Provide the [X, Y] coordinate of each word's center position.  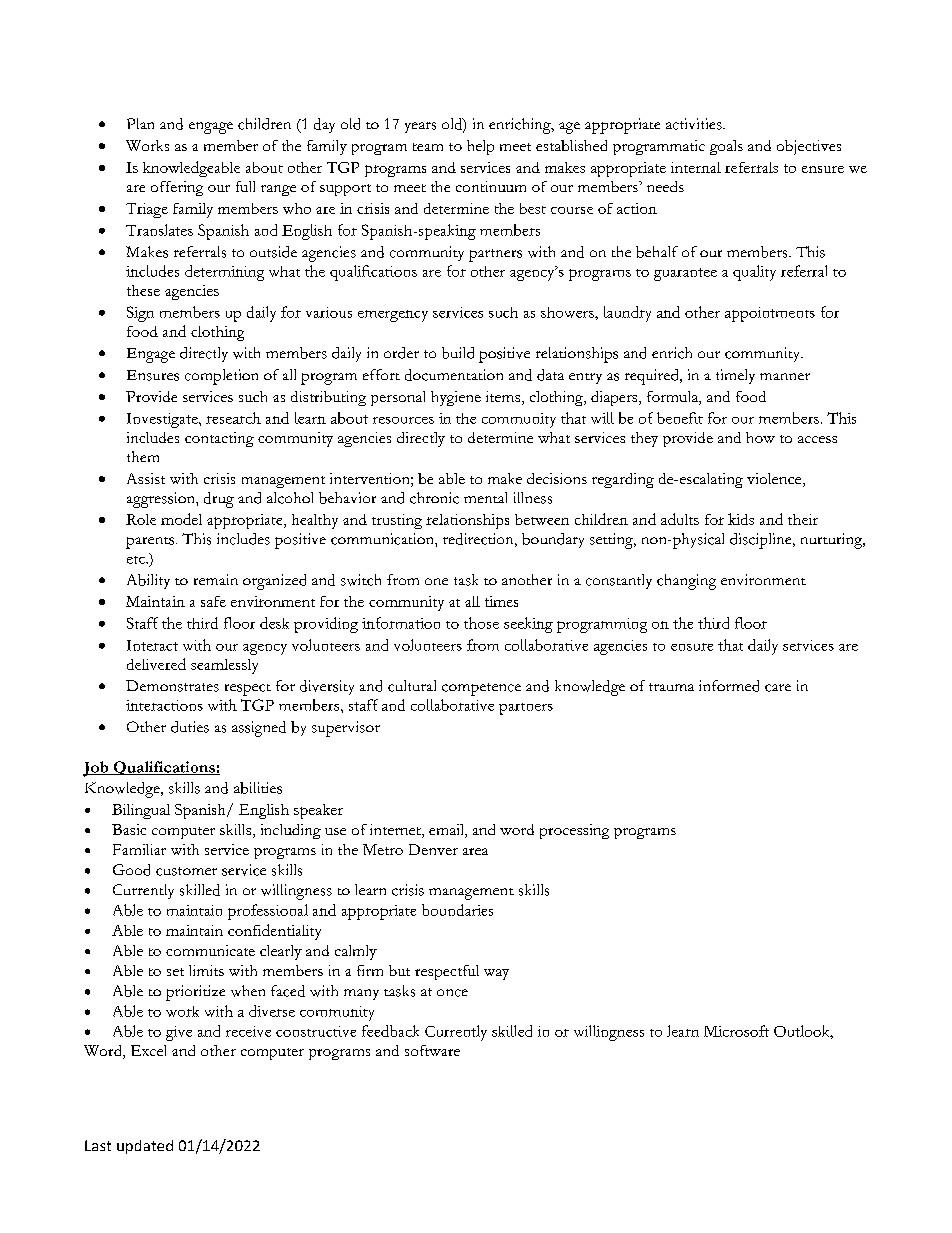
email [447, 831]
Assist [146, 478]
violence [775, 480]
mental [485, 497]
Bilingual [141, 811]
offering [177, 188]
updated [145, 1147]
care [778, 688]
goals [726, 147]
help [480, 147]
